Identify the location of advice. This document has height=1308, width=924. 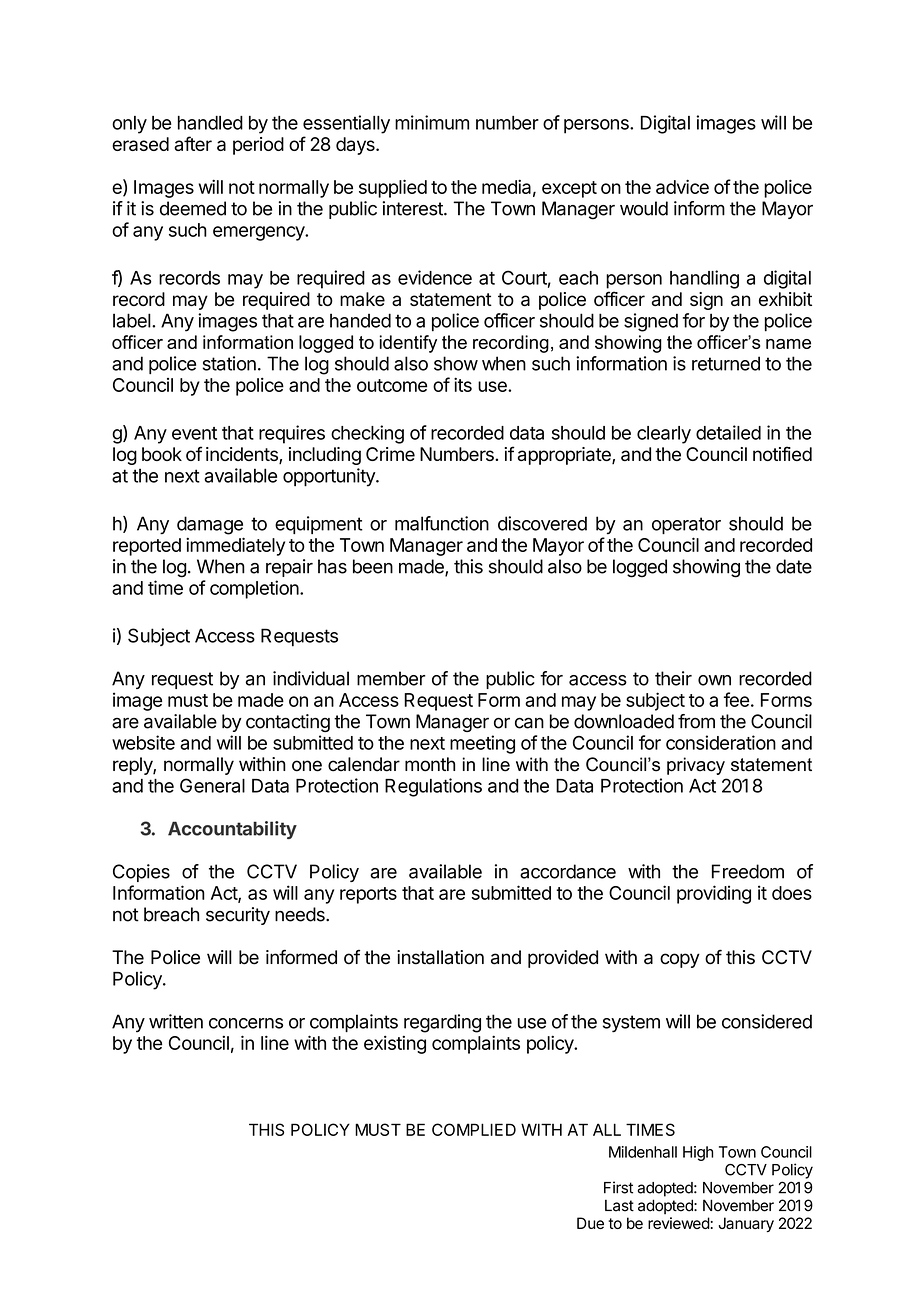
(682, 186).
